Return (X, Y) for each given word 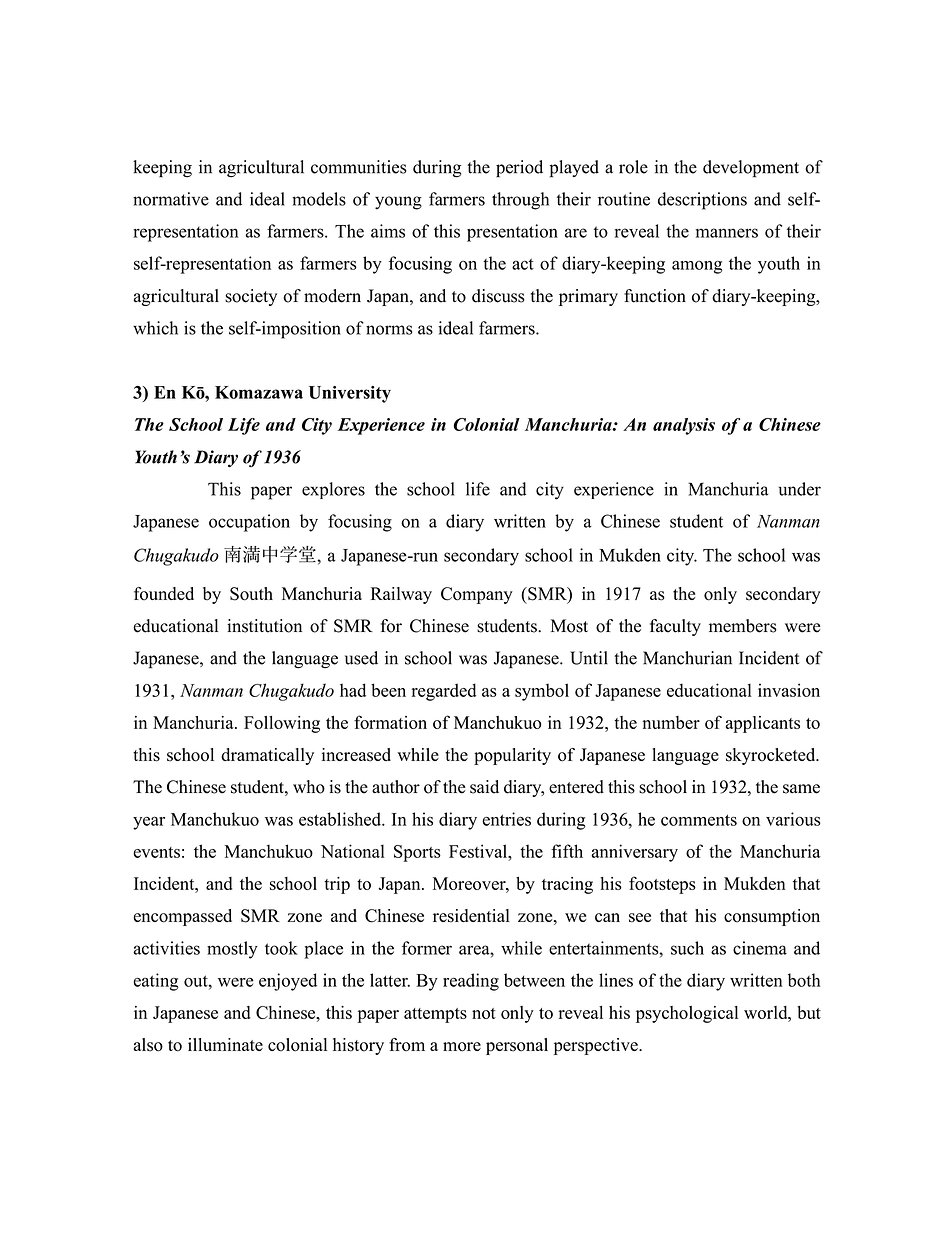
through (520, 201)
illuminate (225, 1044)
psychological (687, 1014)
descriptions (702, 201)
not (484, 1013)
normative (171, 199)
